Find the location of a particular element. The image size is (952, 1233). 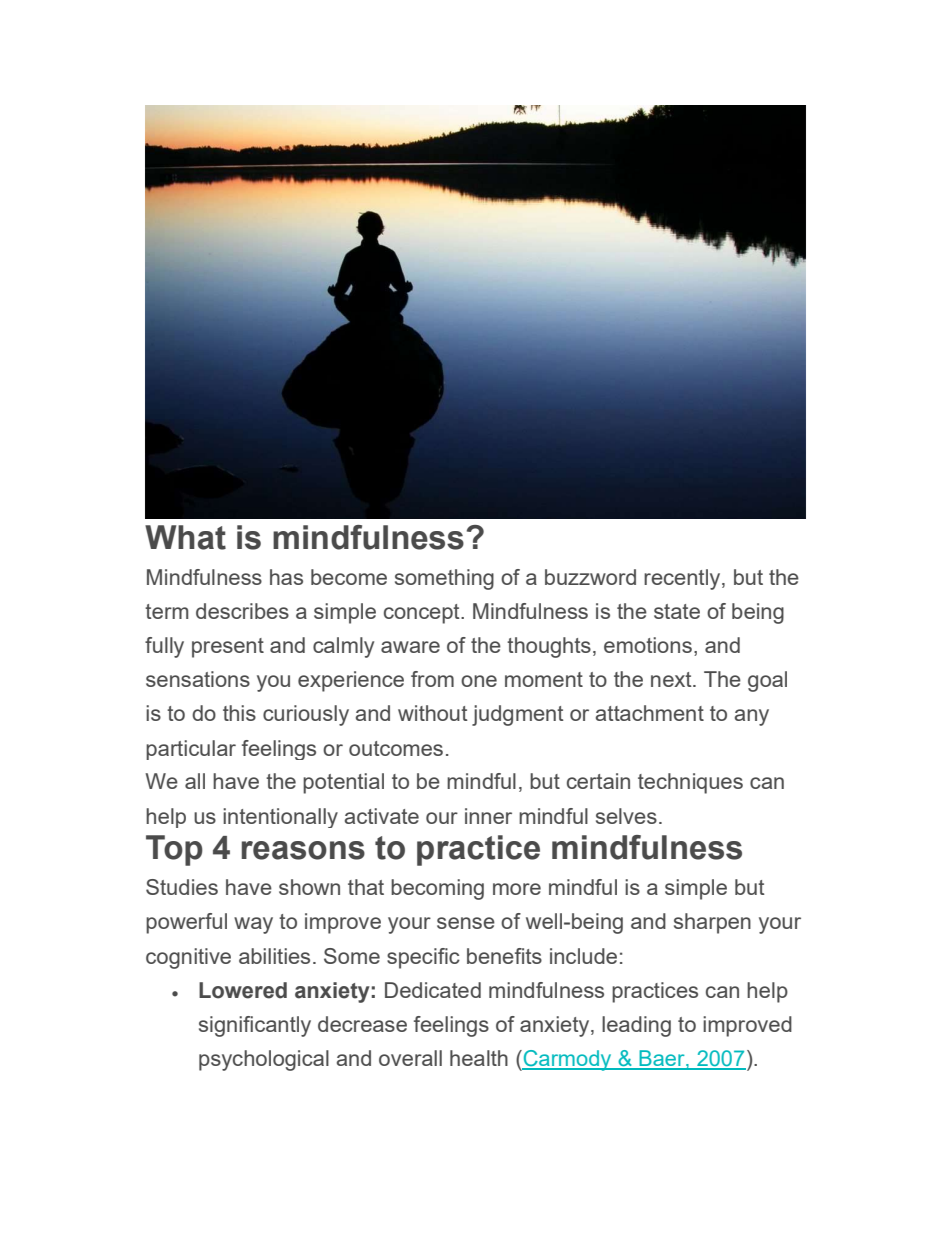

become is located at coordinates (349, 577).
